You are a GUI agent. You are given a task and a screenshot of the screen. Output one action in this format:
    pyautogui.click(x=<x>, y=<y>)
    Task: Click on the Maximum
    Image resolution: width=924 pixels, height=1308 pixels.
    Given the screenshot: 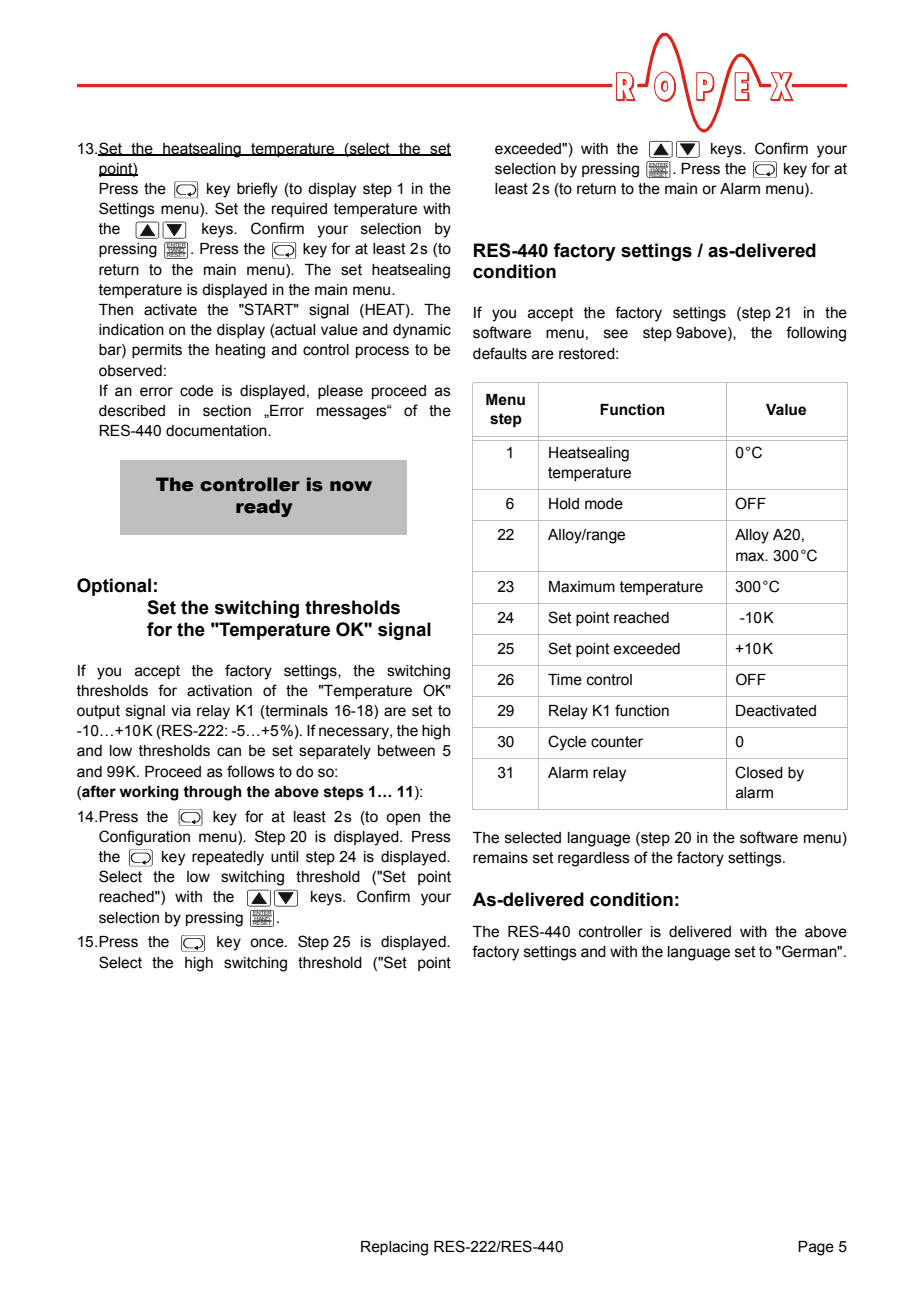 What is the action you would take?
    pyautogui.click(x=582, y=587)
